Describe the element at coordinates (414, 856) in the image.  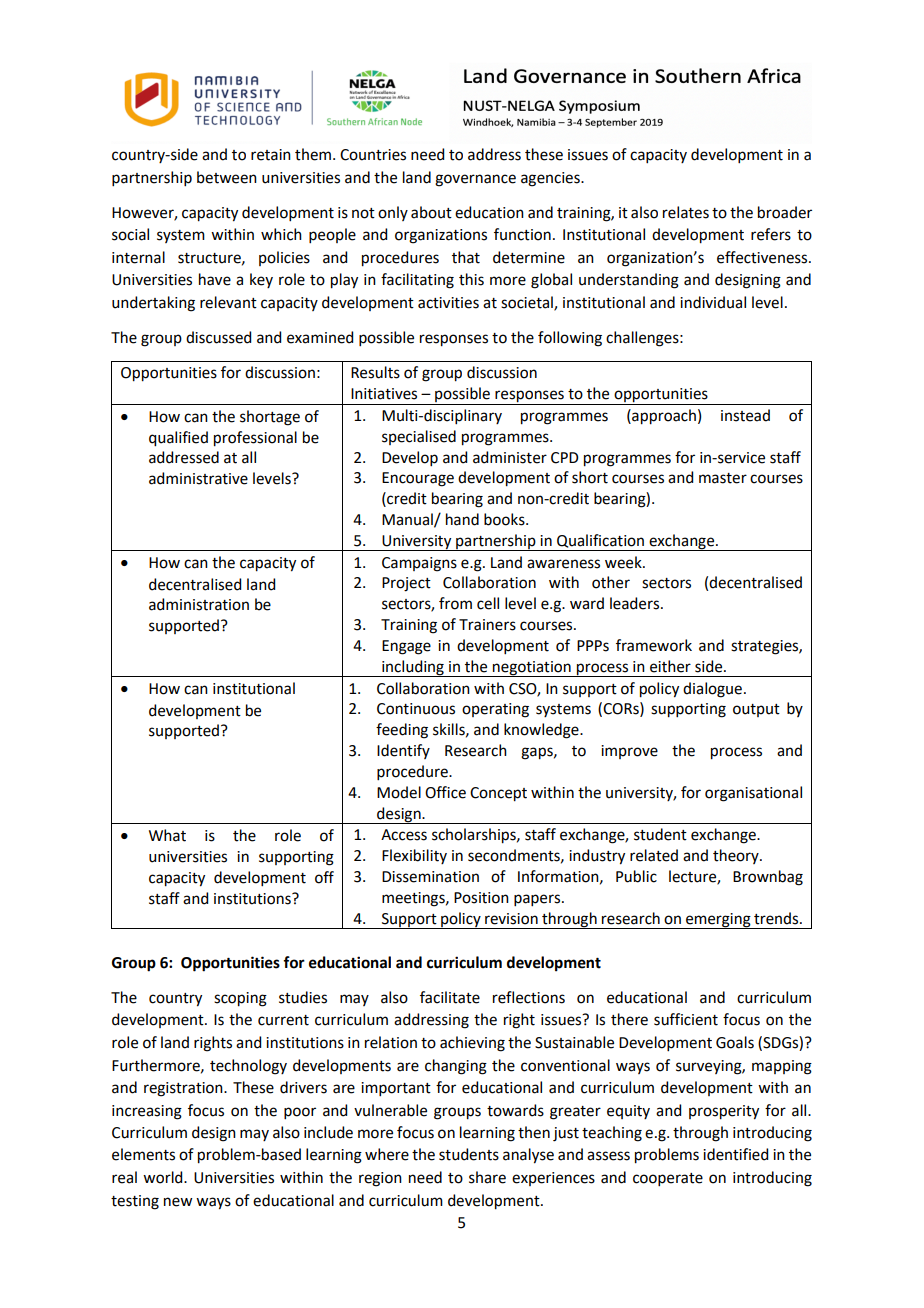
I see `Flexibility` at that location.
